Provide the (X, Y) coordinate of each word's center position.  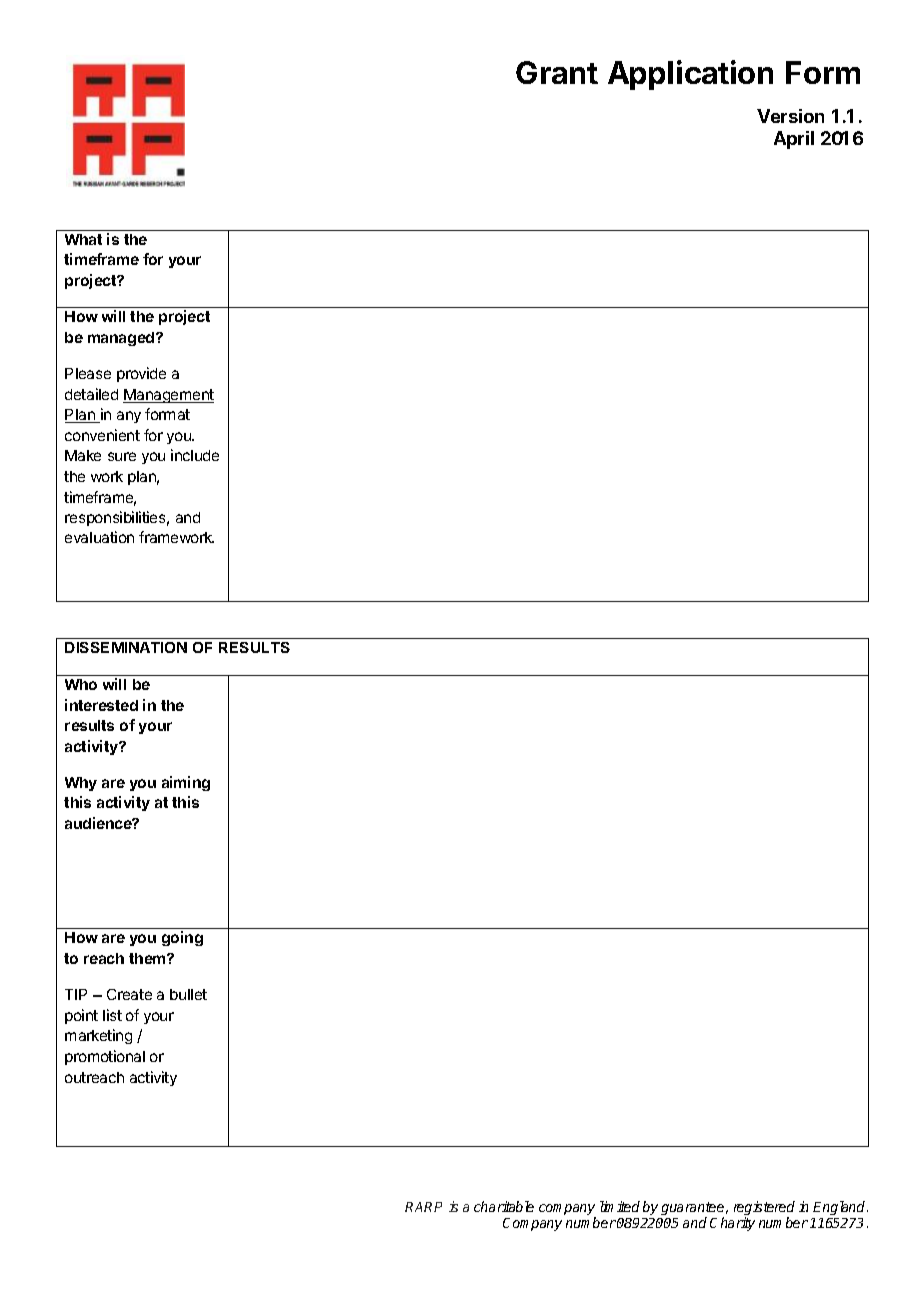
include (195, 455)
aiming (186, 783)
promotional (105, 1057)
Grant (557, 72)
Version (790, 116)
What (83, 239)
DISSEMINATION (126, 647)
